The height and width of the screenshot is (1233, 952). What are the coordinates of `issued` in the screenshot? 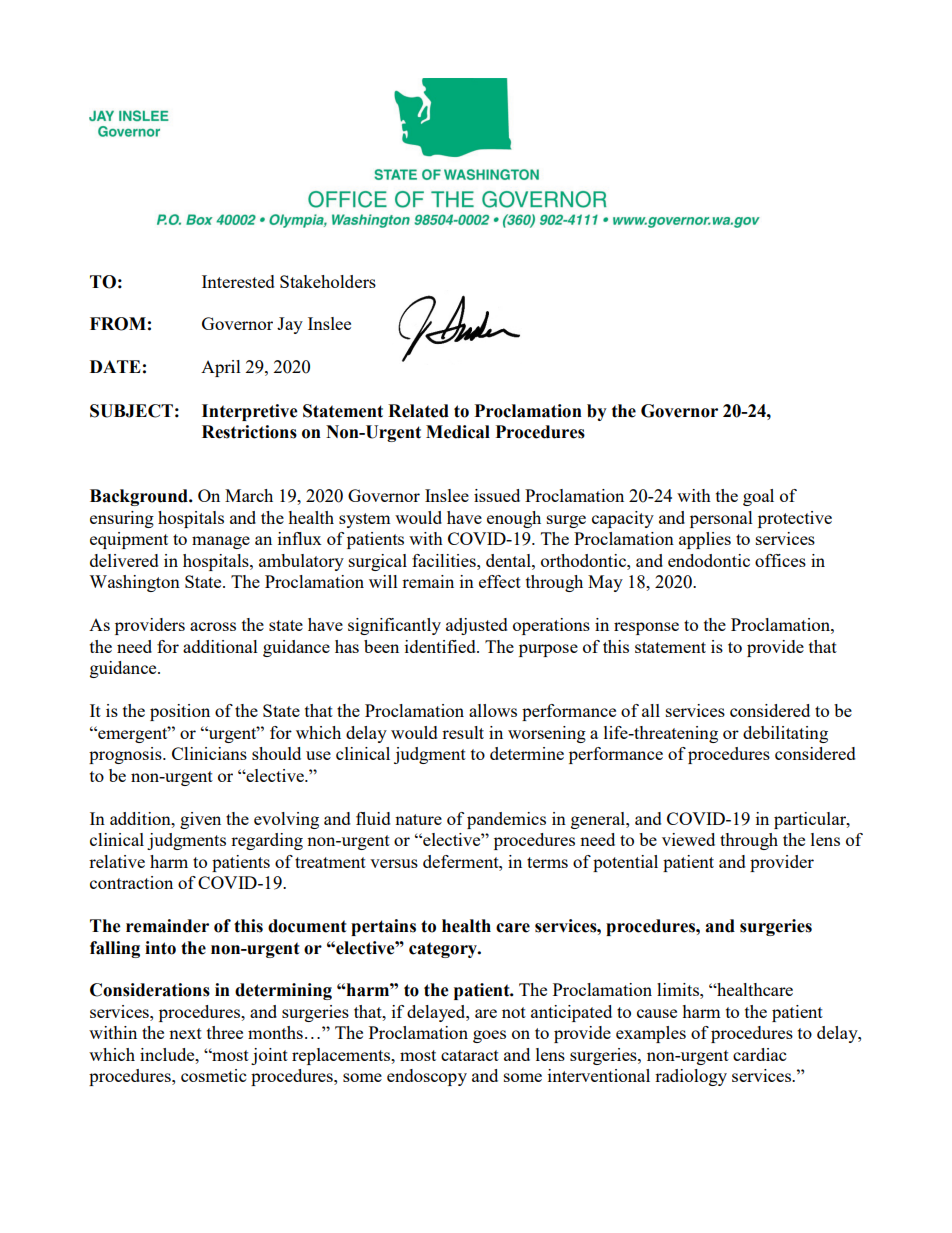 It's located at (497, 495).
